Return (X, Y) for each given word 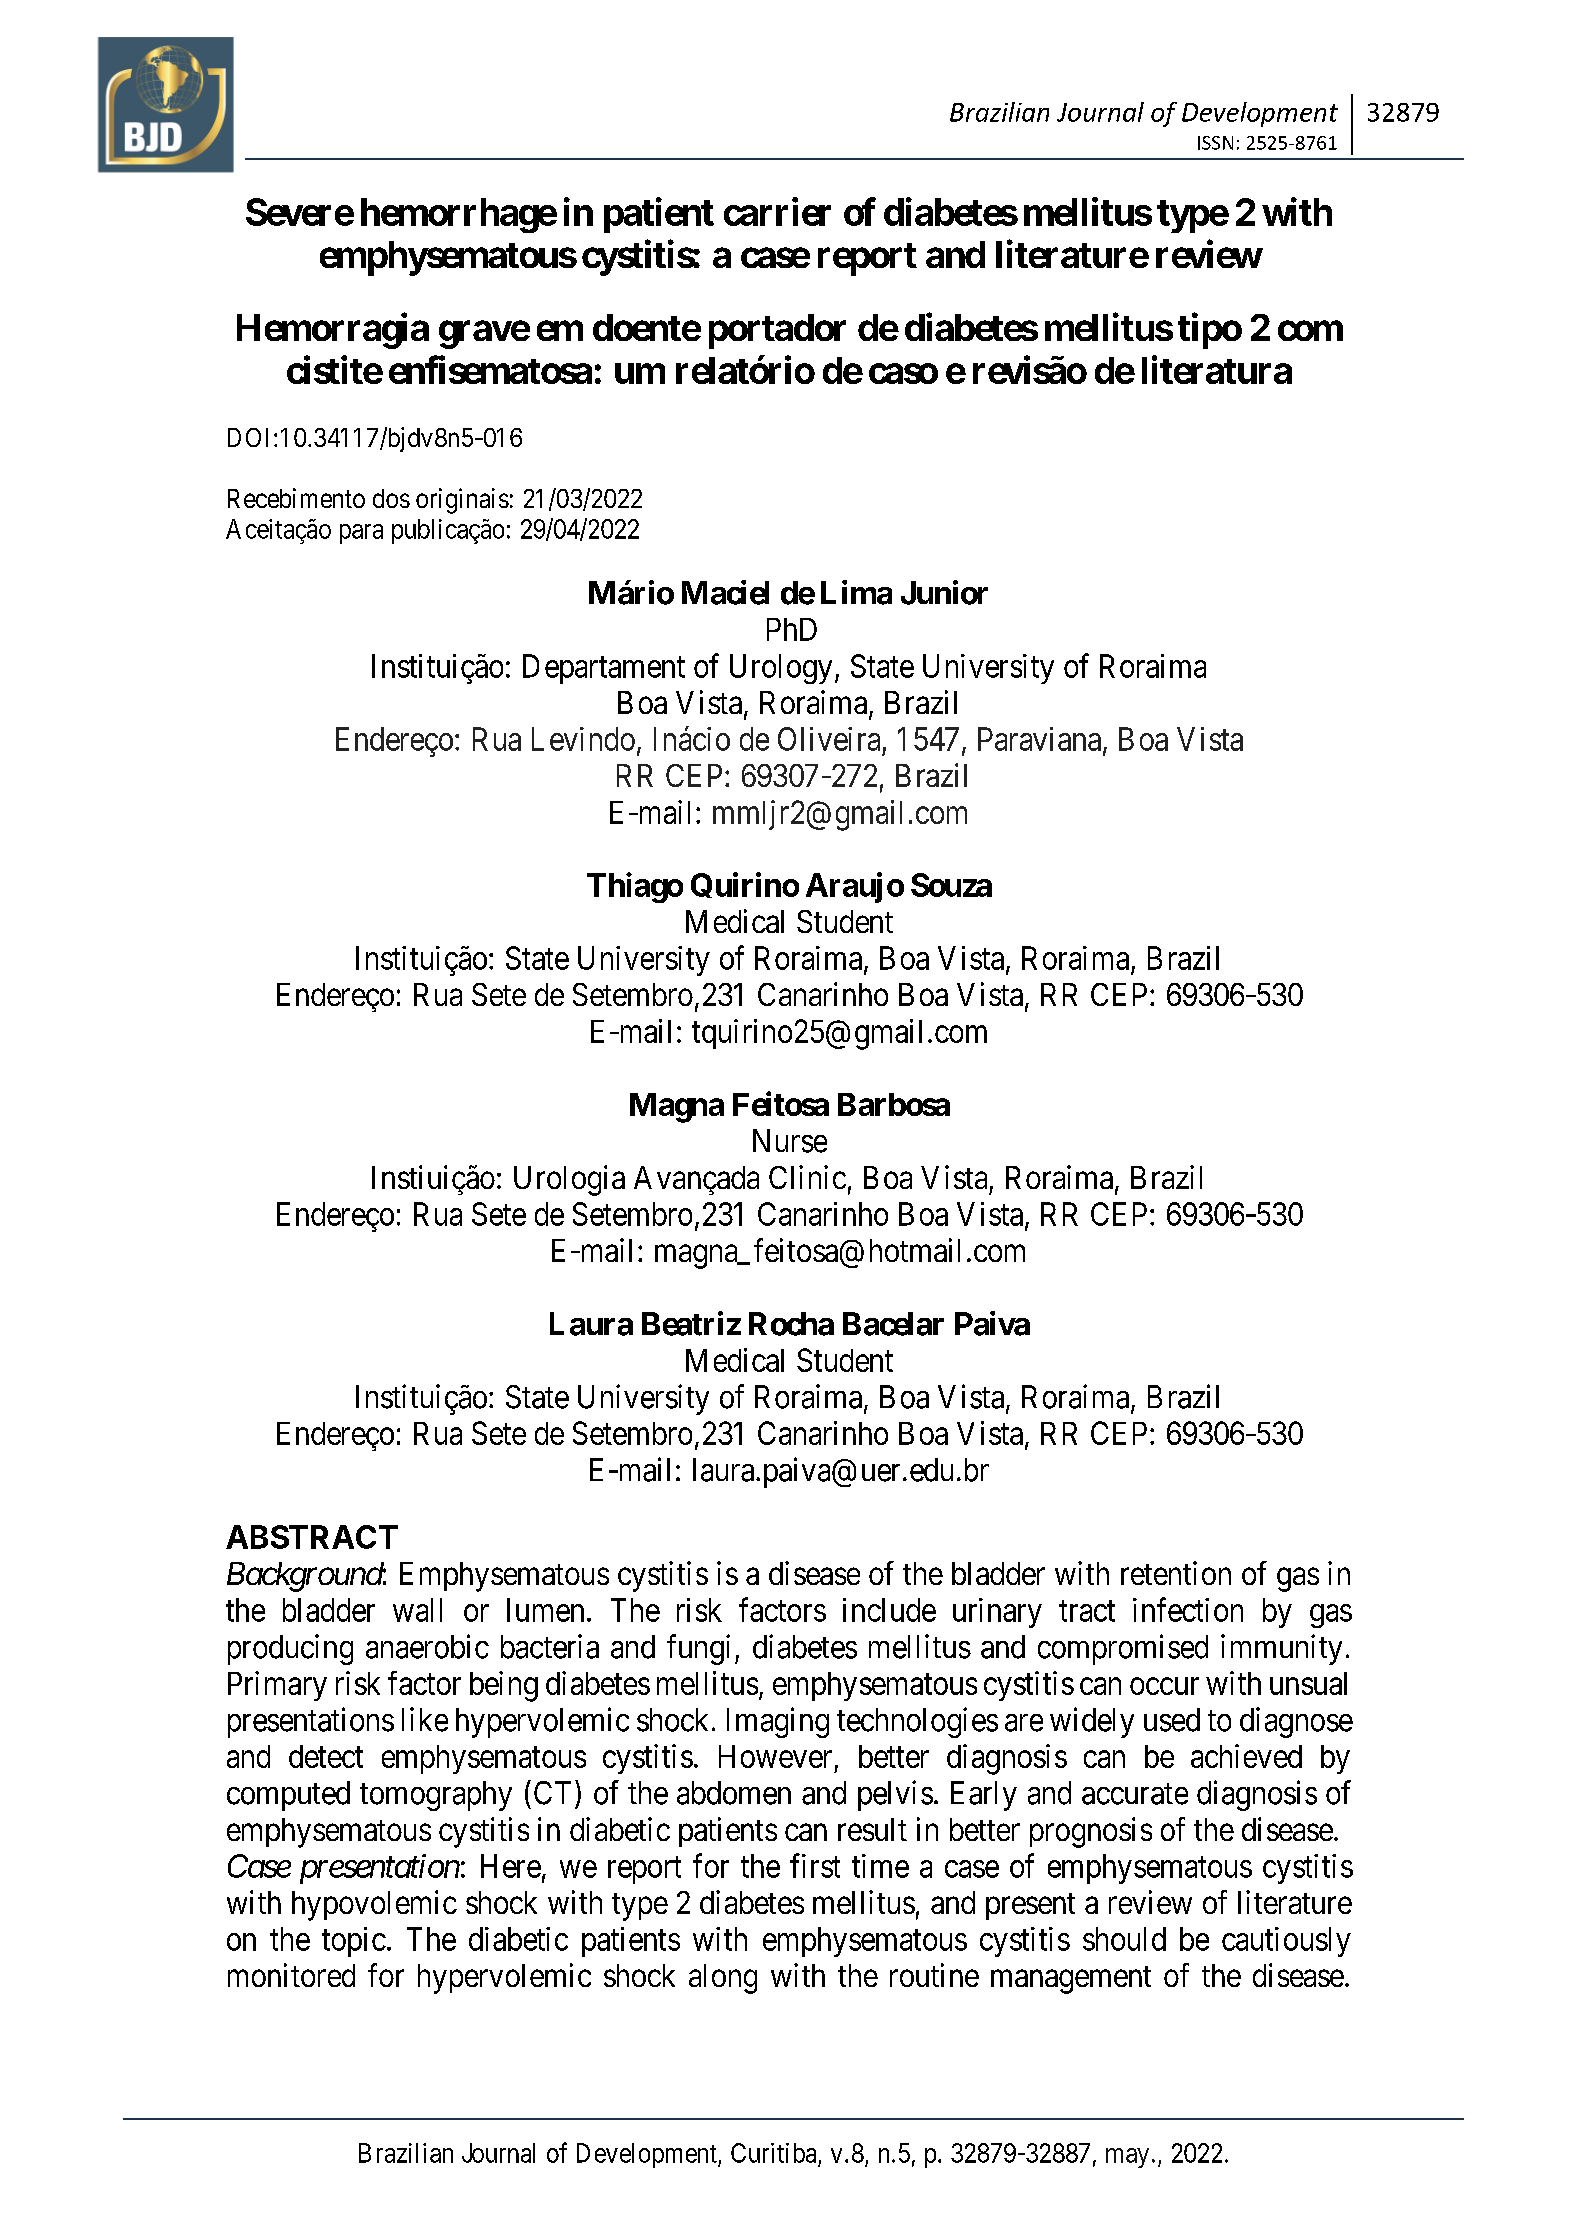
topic (354, 1942)
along (723, 1979)
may (1127, 2158)
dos (391, 498)
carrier (777, 211)
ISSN (1215, 143)
